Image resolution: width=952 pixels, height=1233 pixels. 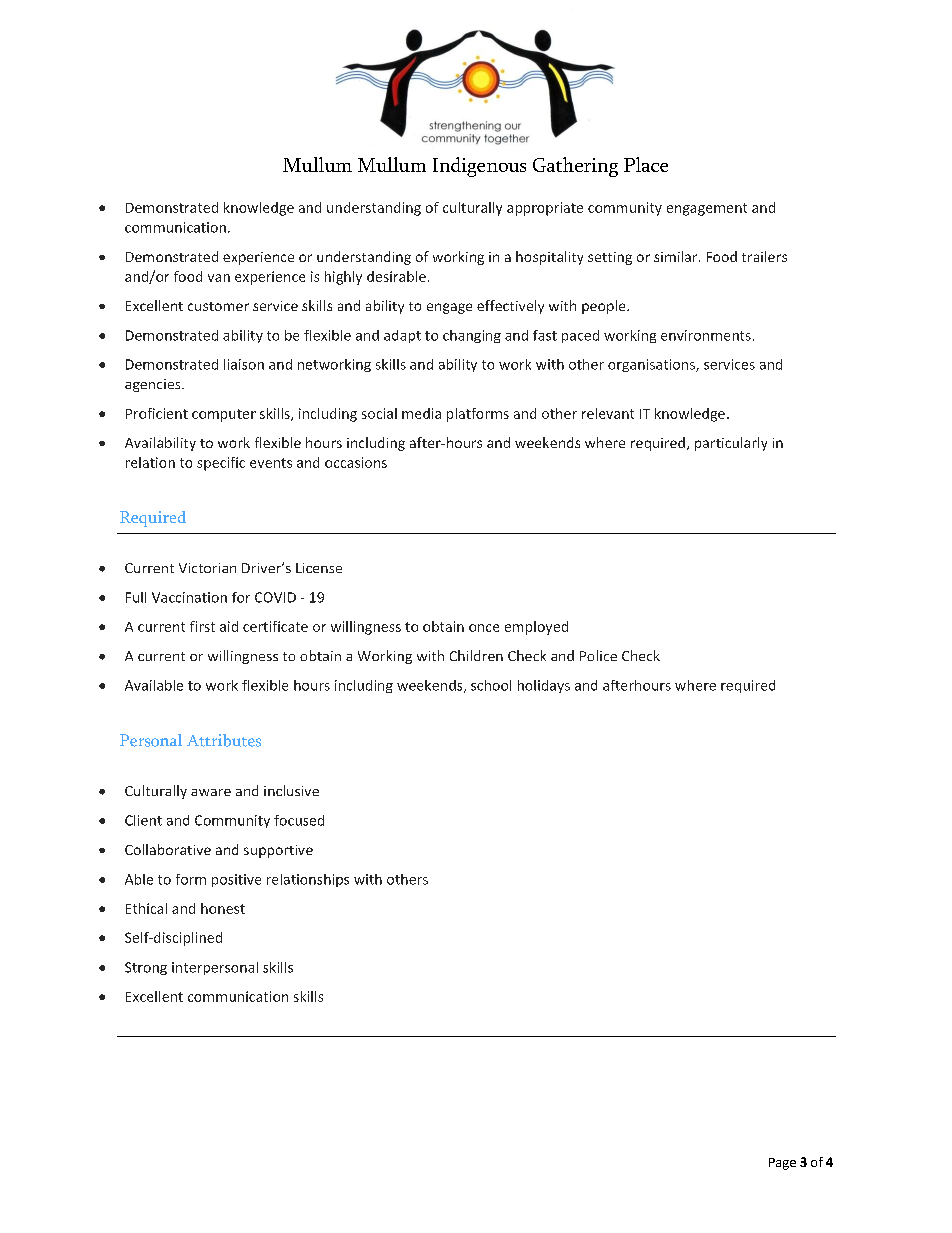 I want to click on particularly, so click(x=731, y=444).
